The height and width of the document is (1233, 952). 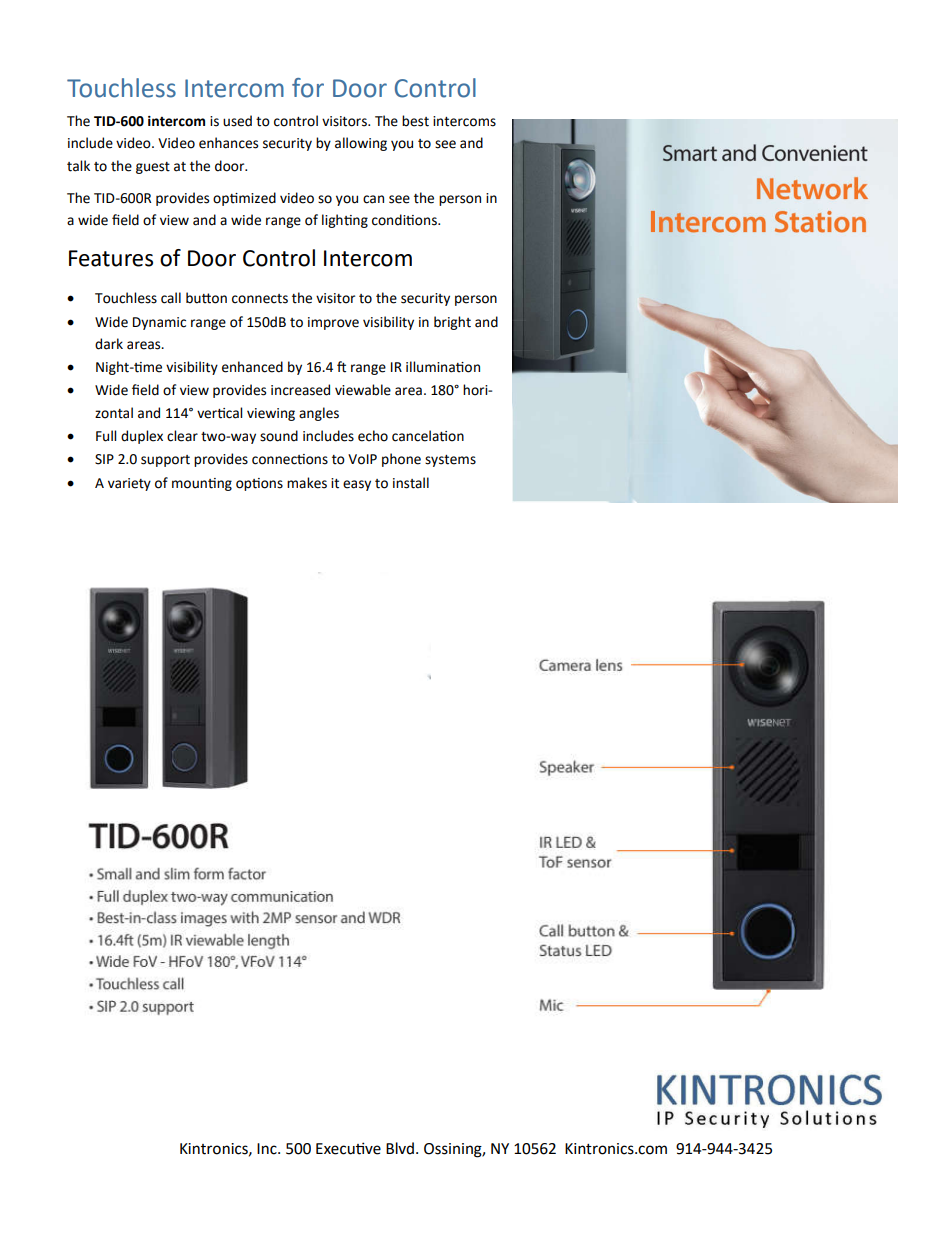 What do you see at coordinates (401, 460) in the document?
I see `phone` at bounding box center [401, 460].
